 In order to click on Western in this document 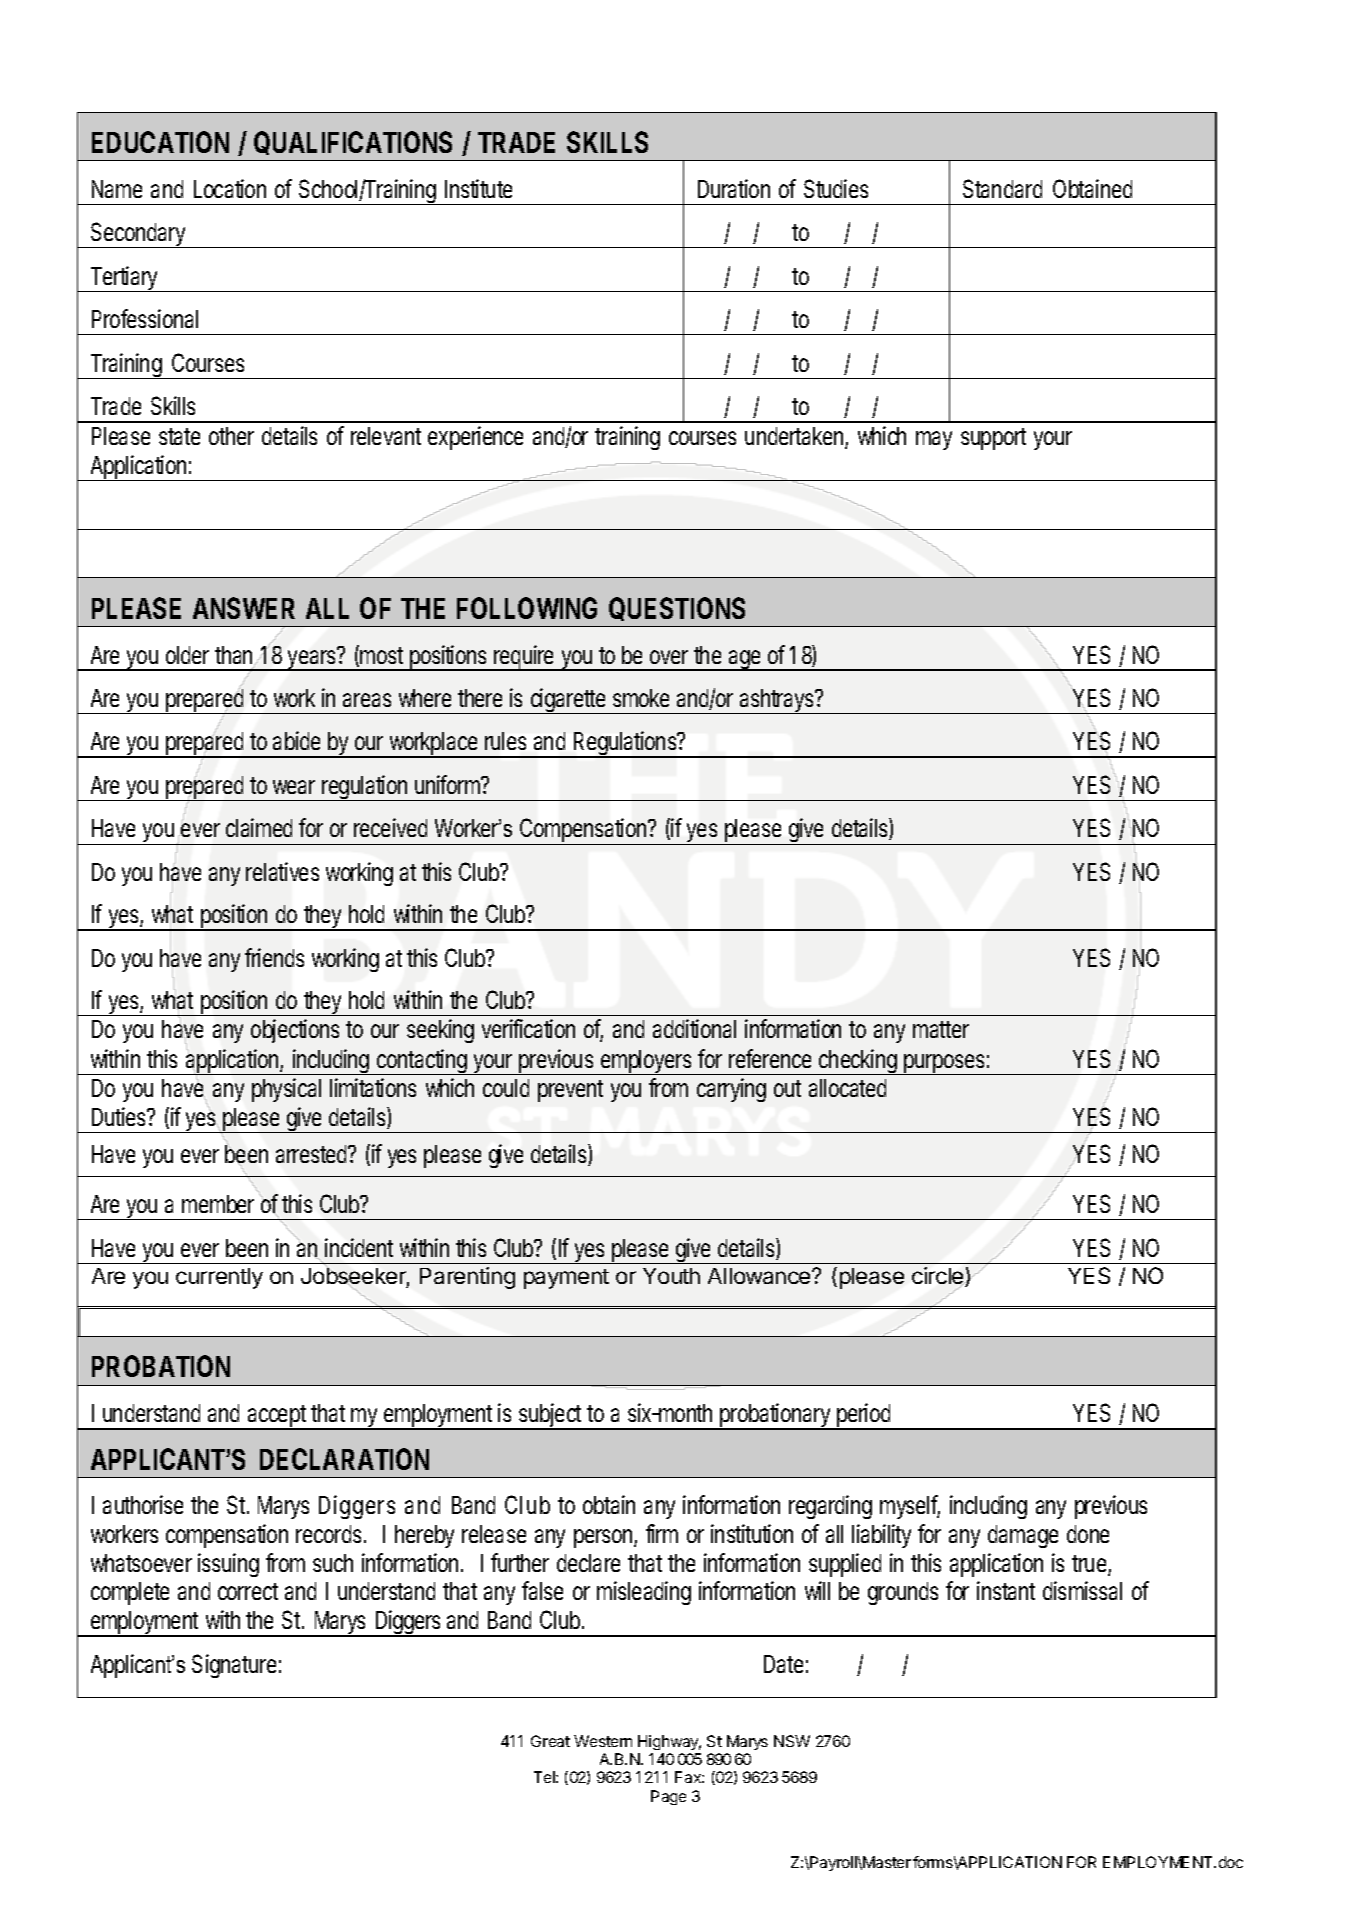, I will do `click(603, 1741)`.
